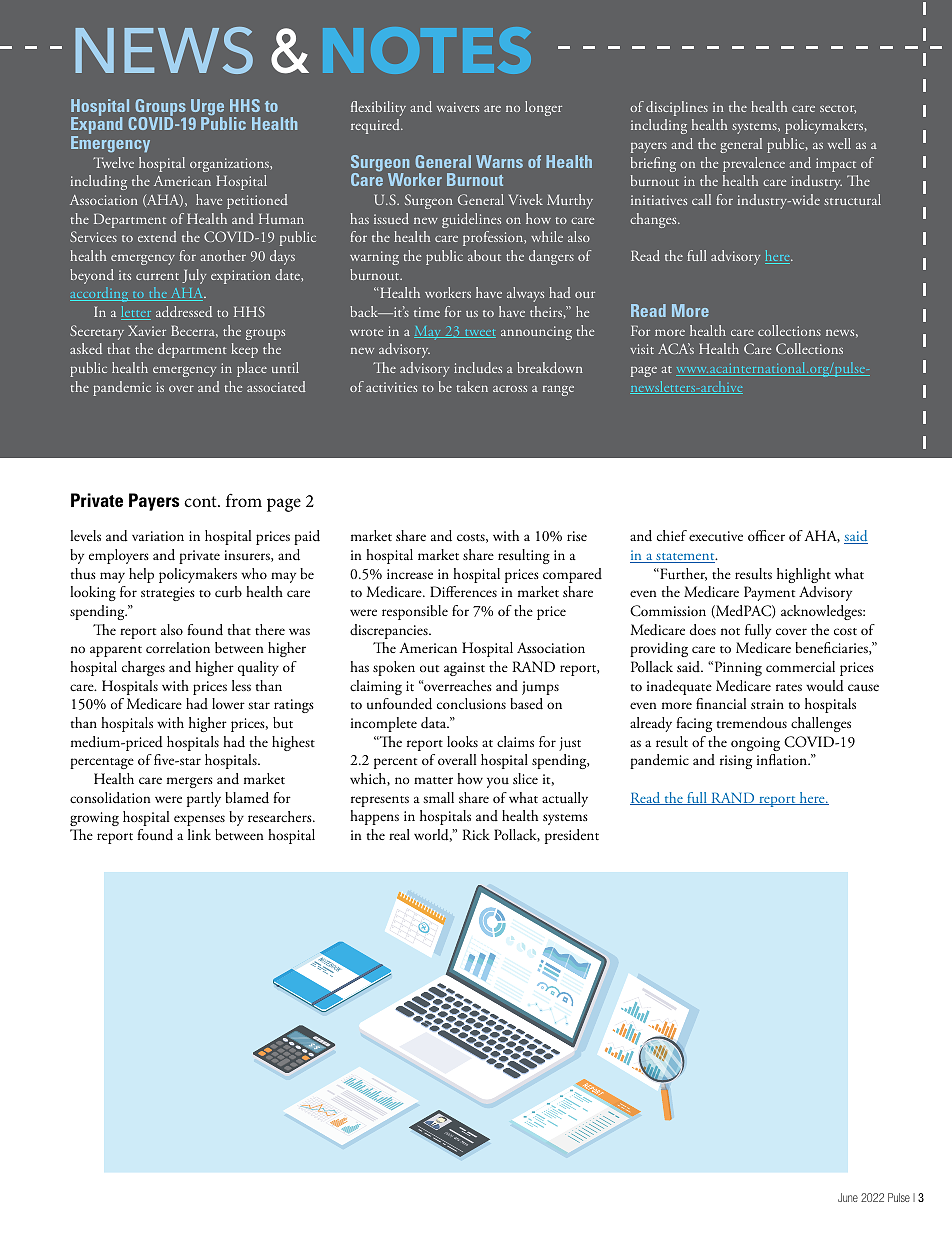  What do you see at coordinates (736, 762) in the image?
I see `rising` at bounding box center [736, 762].
